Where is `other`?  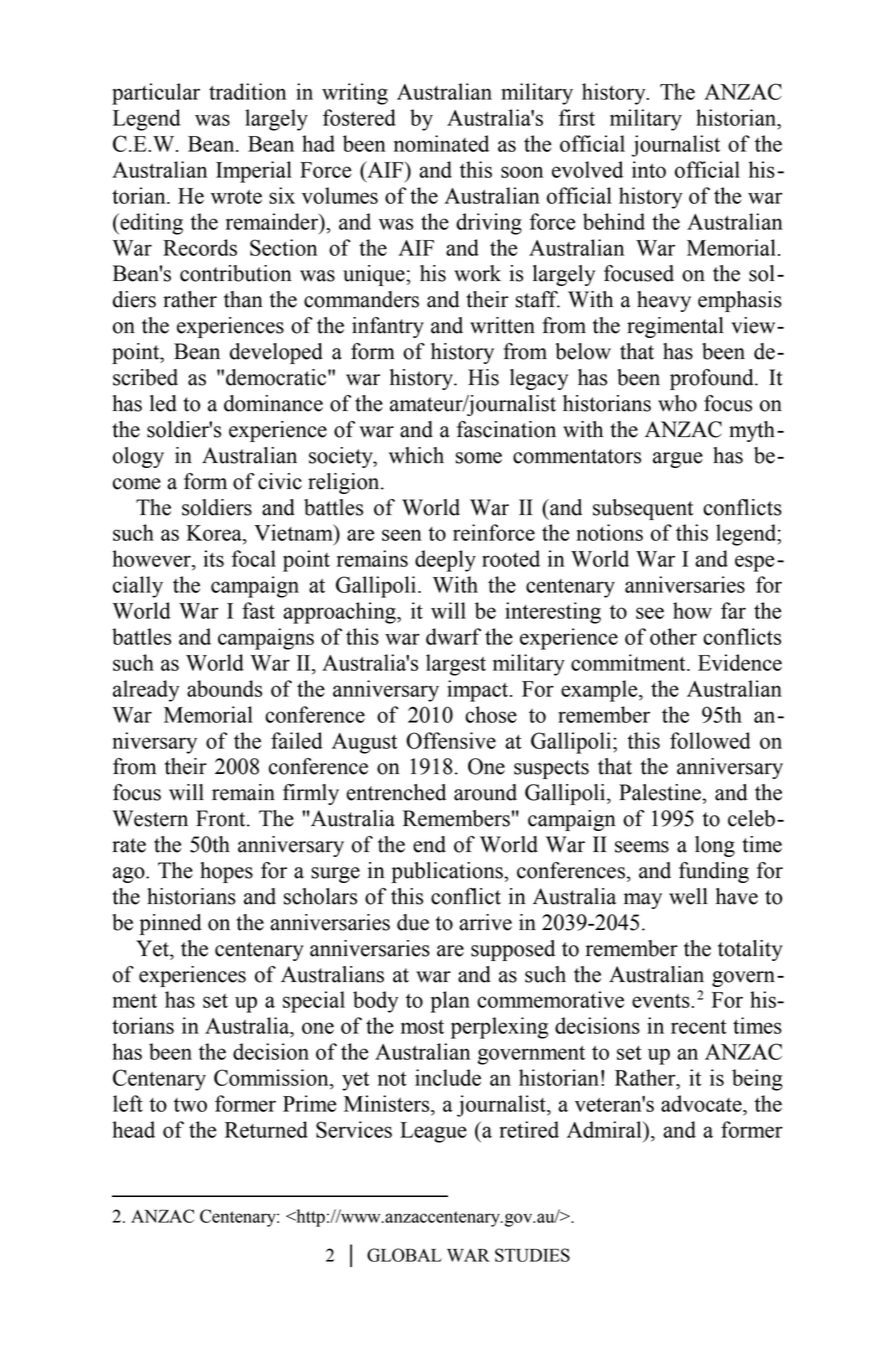
other is located at coordinates (673, 636).
